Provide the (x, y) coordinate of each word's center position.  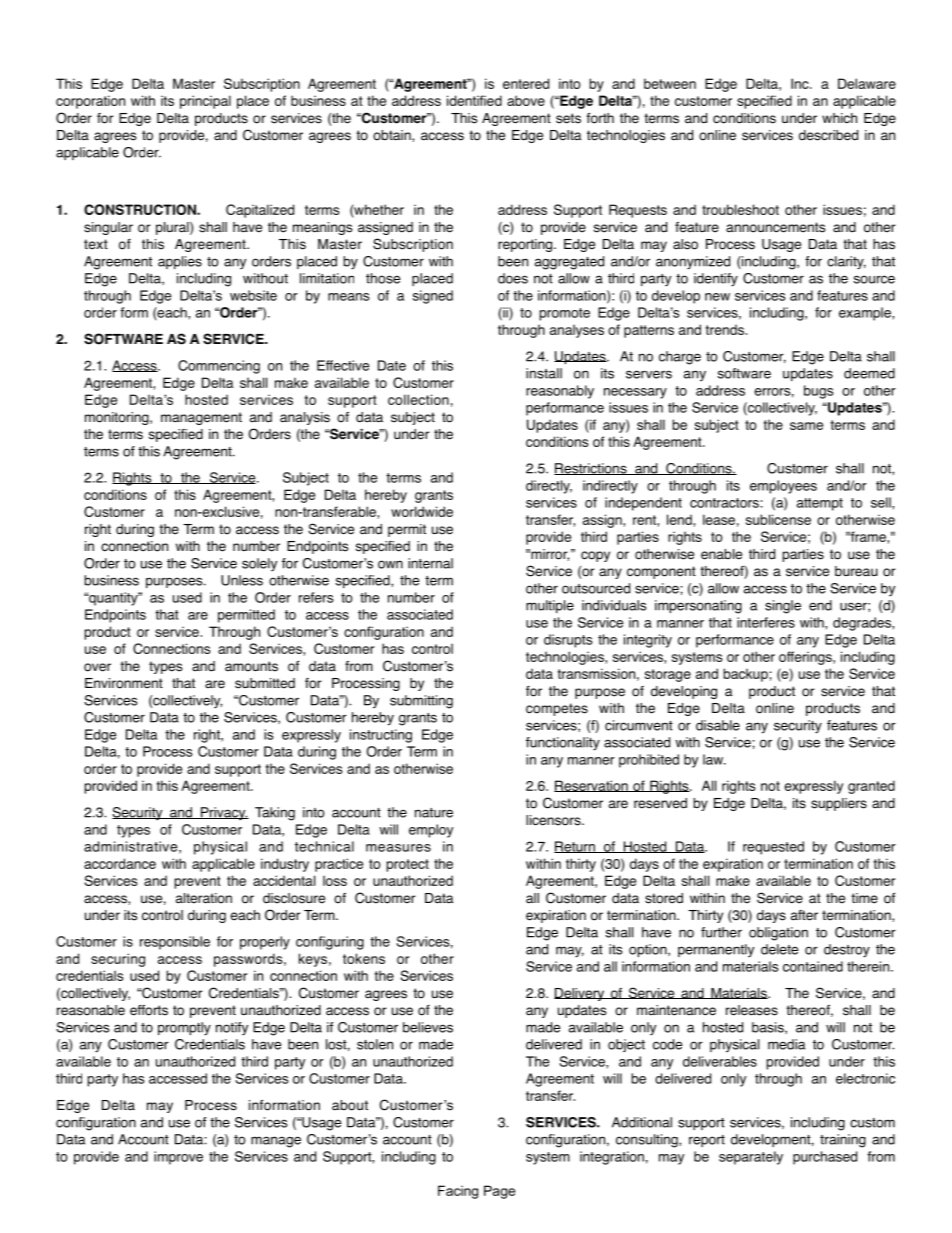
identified (474, 100)
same (806, 426)
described (828, 135)
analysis (305, 418)
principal (205, 102)
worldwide (422, 511)
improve (178, 1158)
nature (434, 813)
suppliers (839, 804)
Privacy (223, 813)
